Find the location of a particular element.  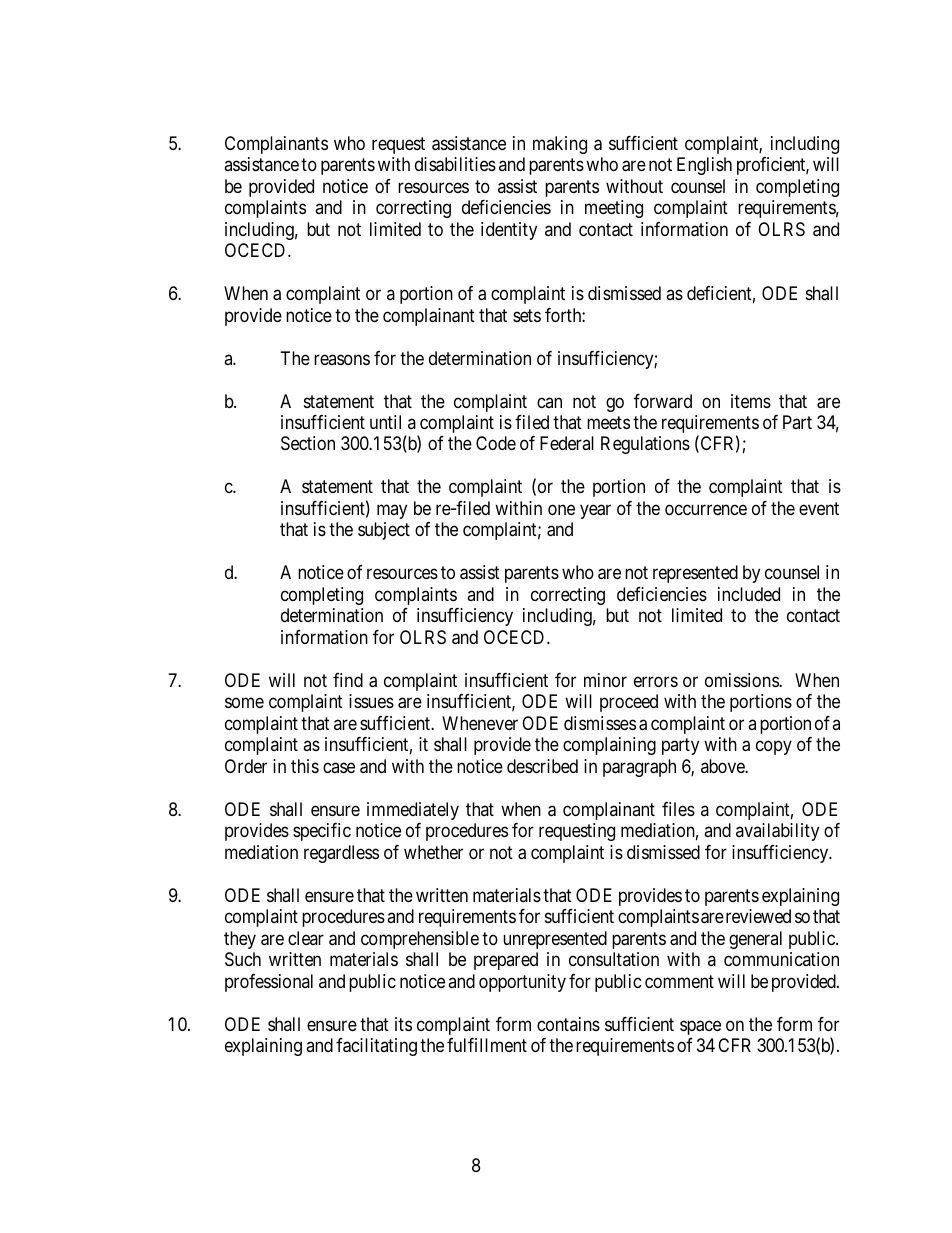

availability is located at coordinates (777, 832).
